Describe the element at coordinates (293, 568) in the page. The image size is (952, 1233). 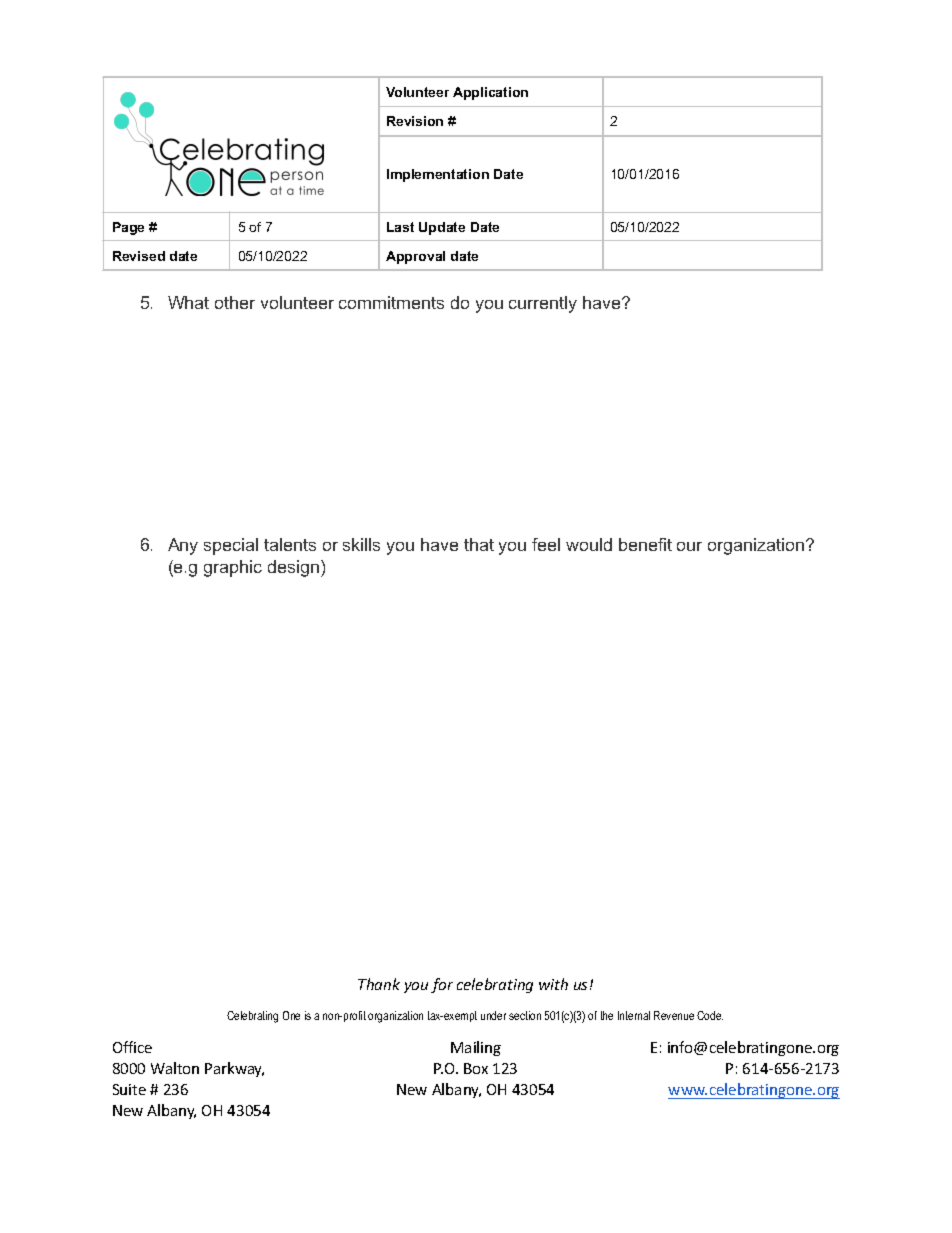
I see `design` at that location.
